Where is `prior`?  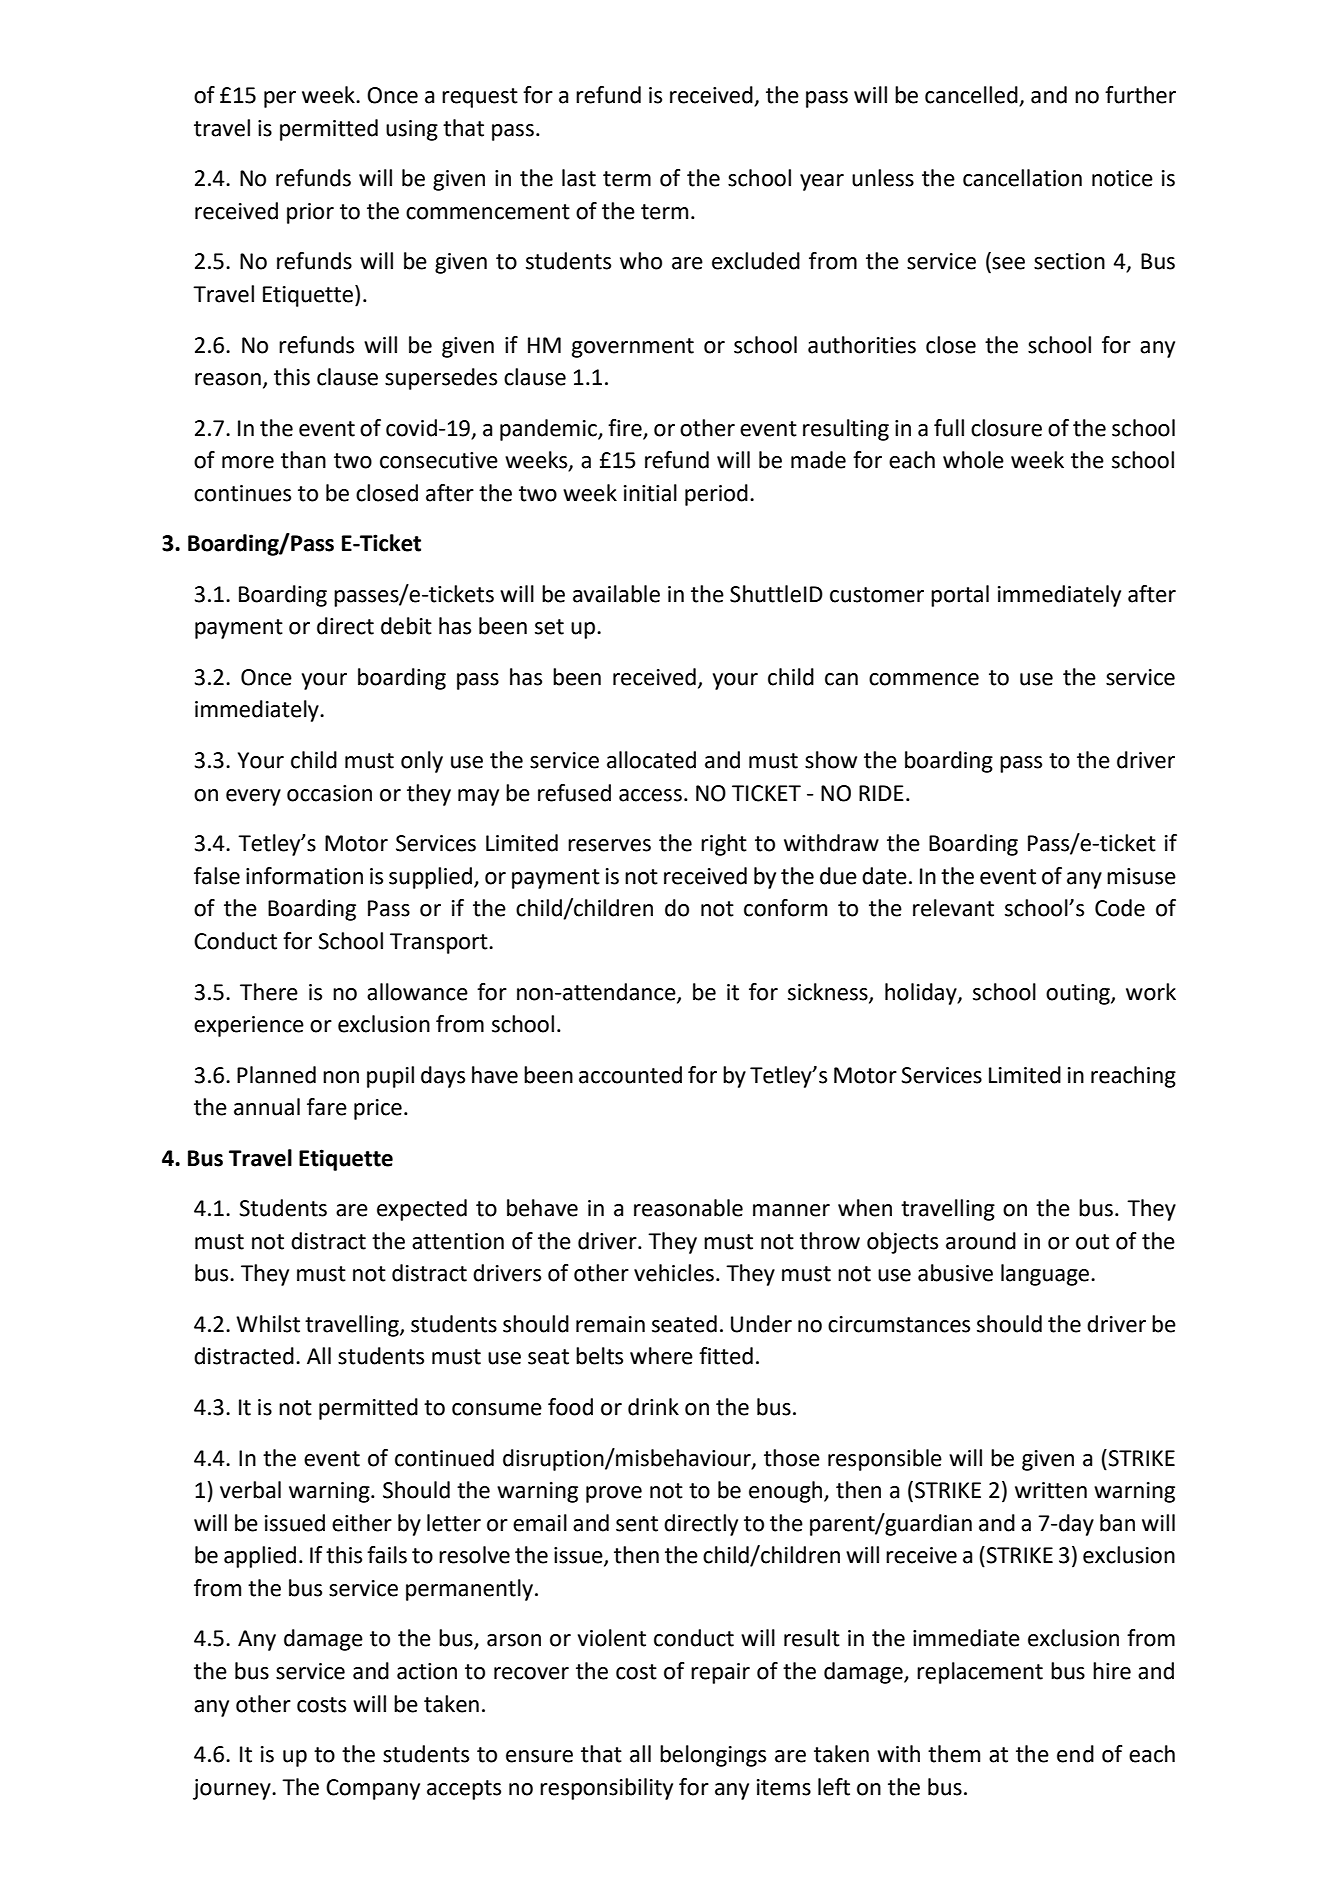
prior is located at coordinates (310, 213).
